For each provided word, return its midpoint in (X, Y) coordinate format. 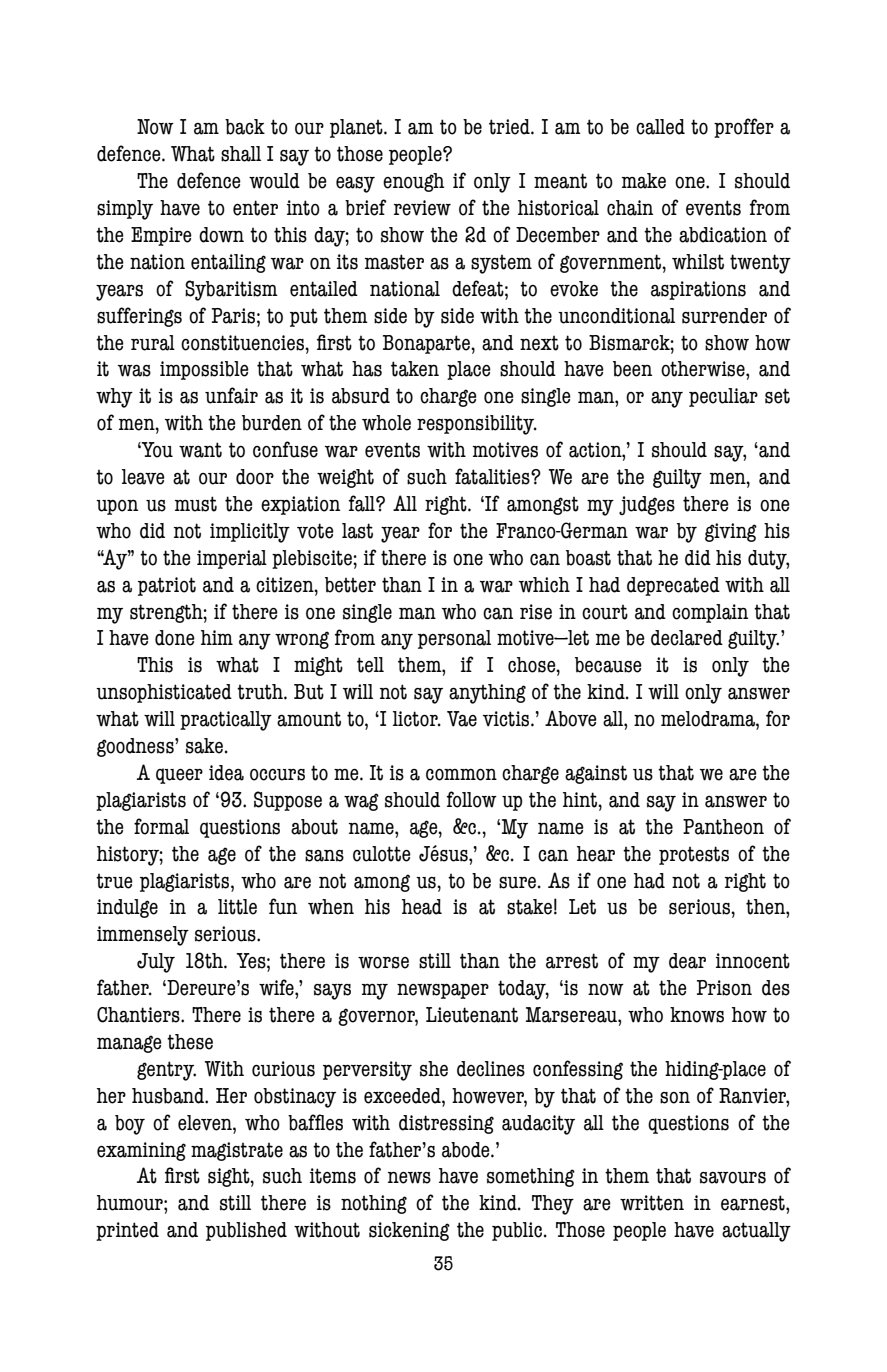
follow (472, 799)
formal (161, 826)
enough (414, 182)
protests (694, 855)
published (246, 1231)
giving (731, 532)
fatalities (493, 476)
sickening (409, 1231)
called (660, 127)
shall (241, 154)
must (196, 504)
